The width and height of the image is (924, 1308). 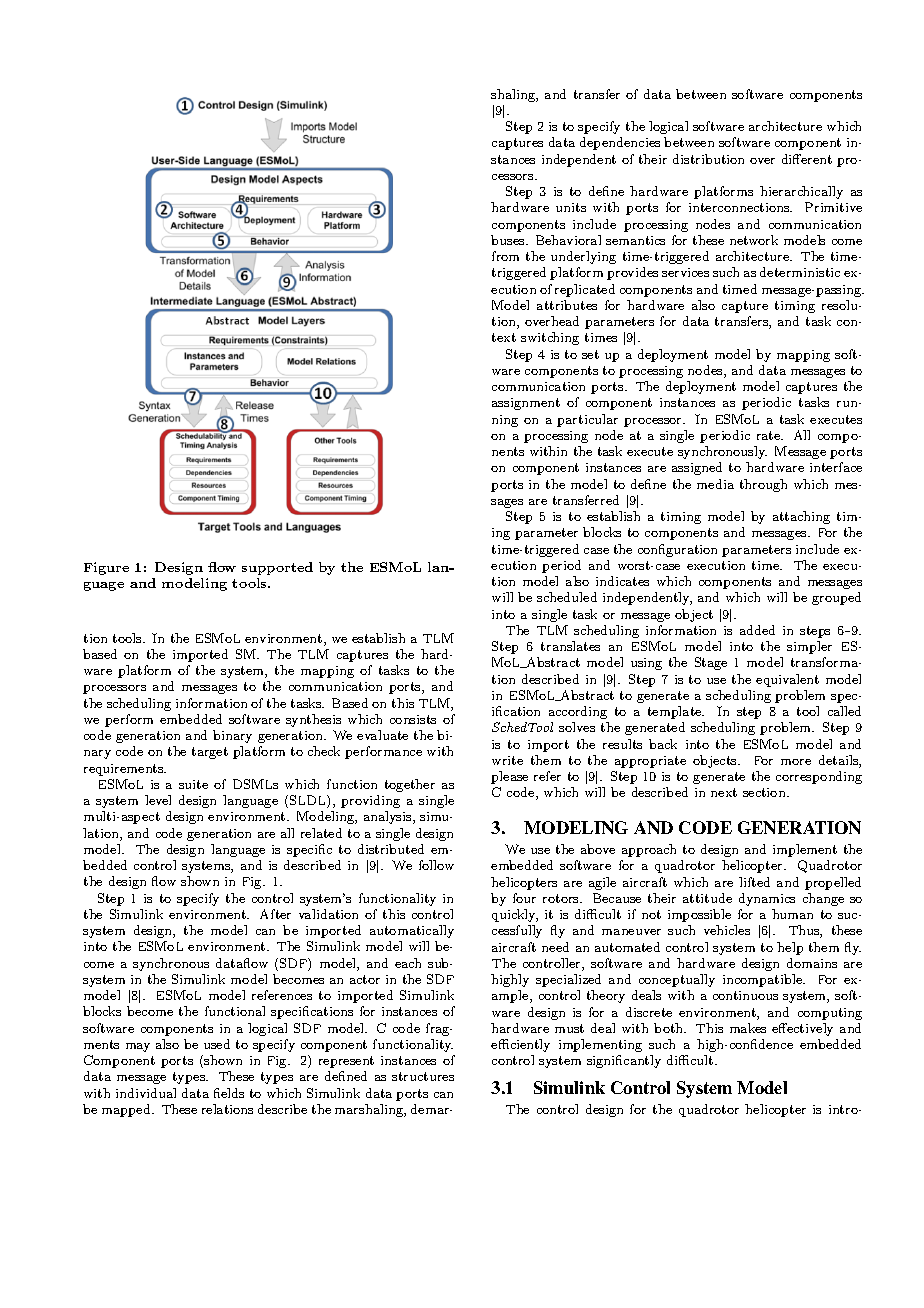 I want to click on fields, so click(x=229, y=1093).
